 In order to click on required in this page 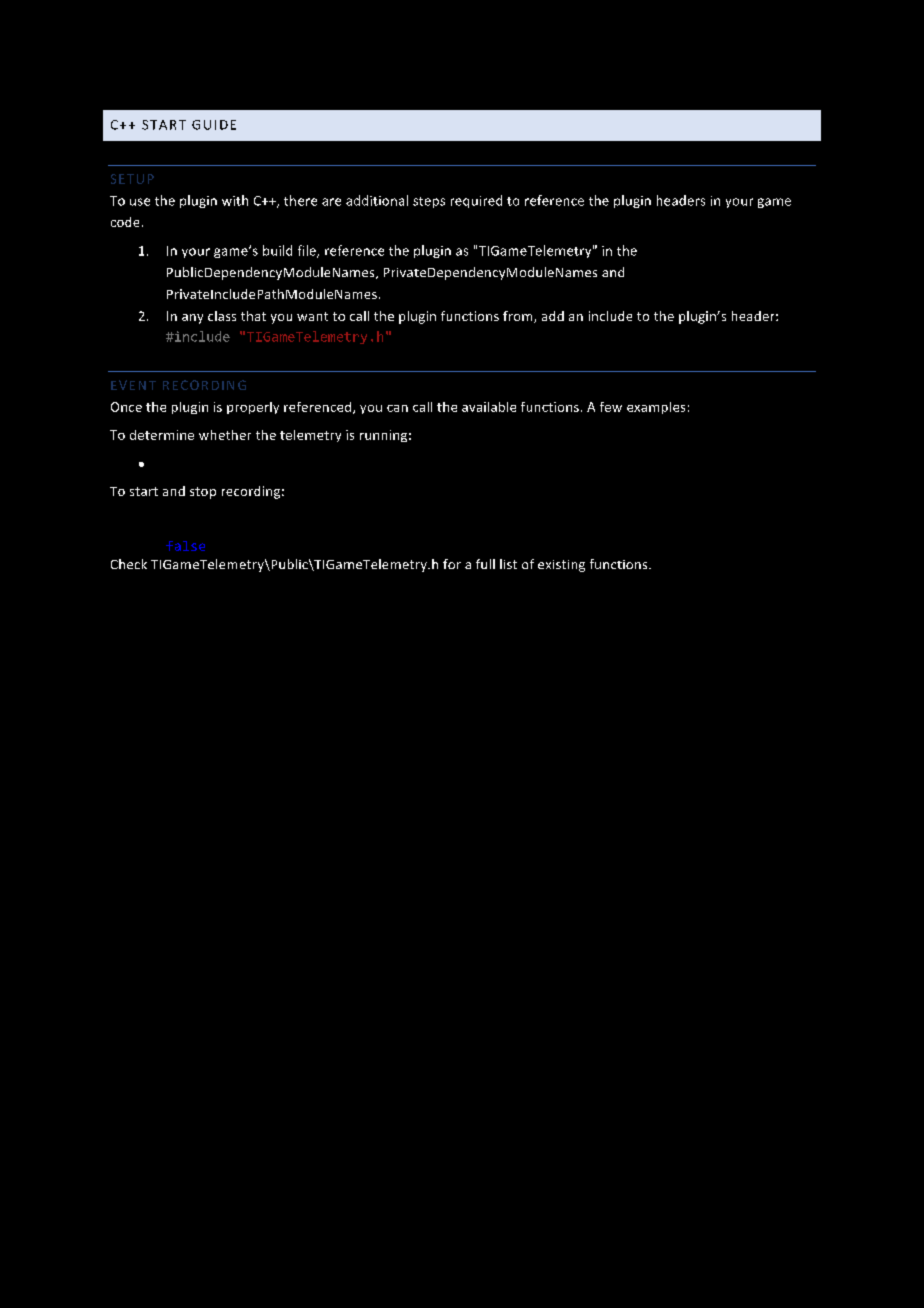, I will do `click(476, 201)`.
